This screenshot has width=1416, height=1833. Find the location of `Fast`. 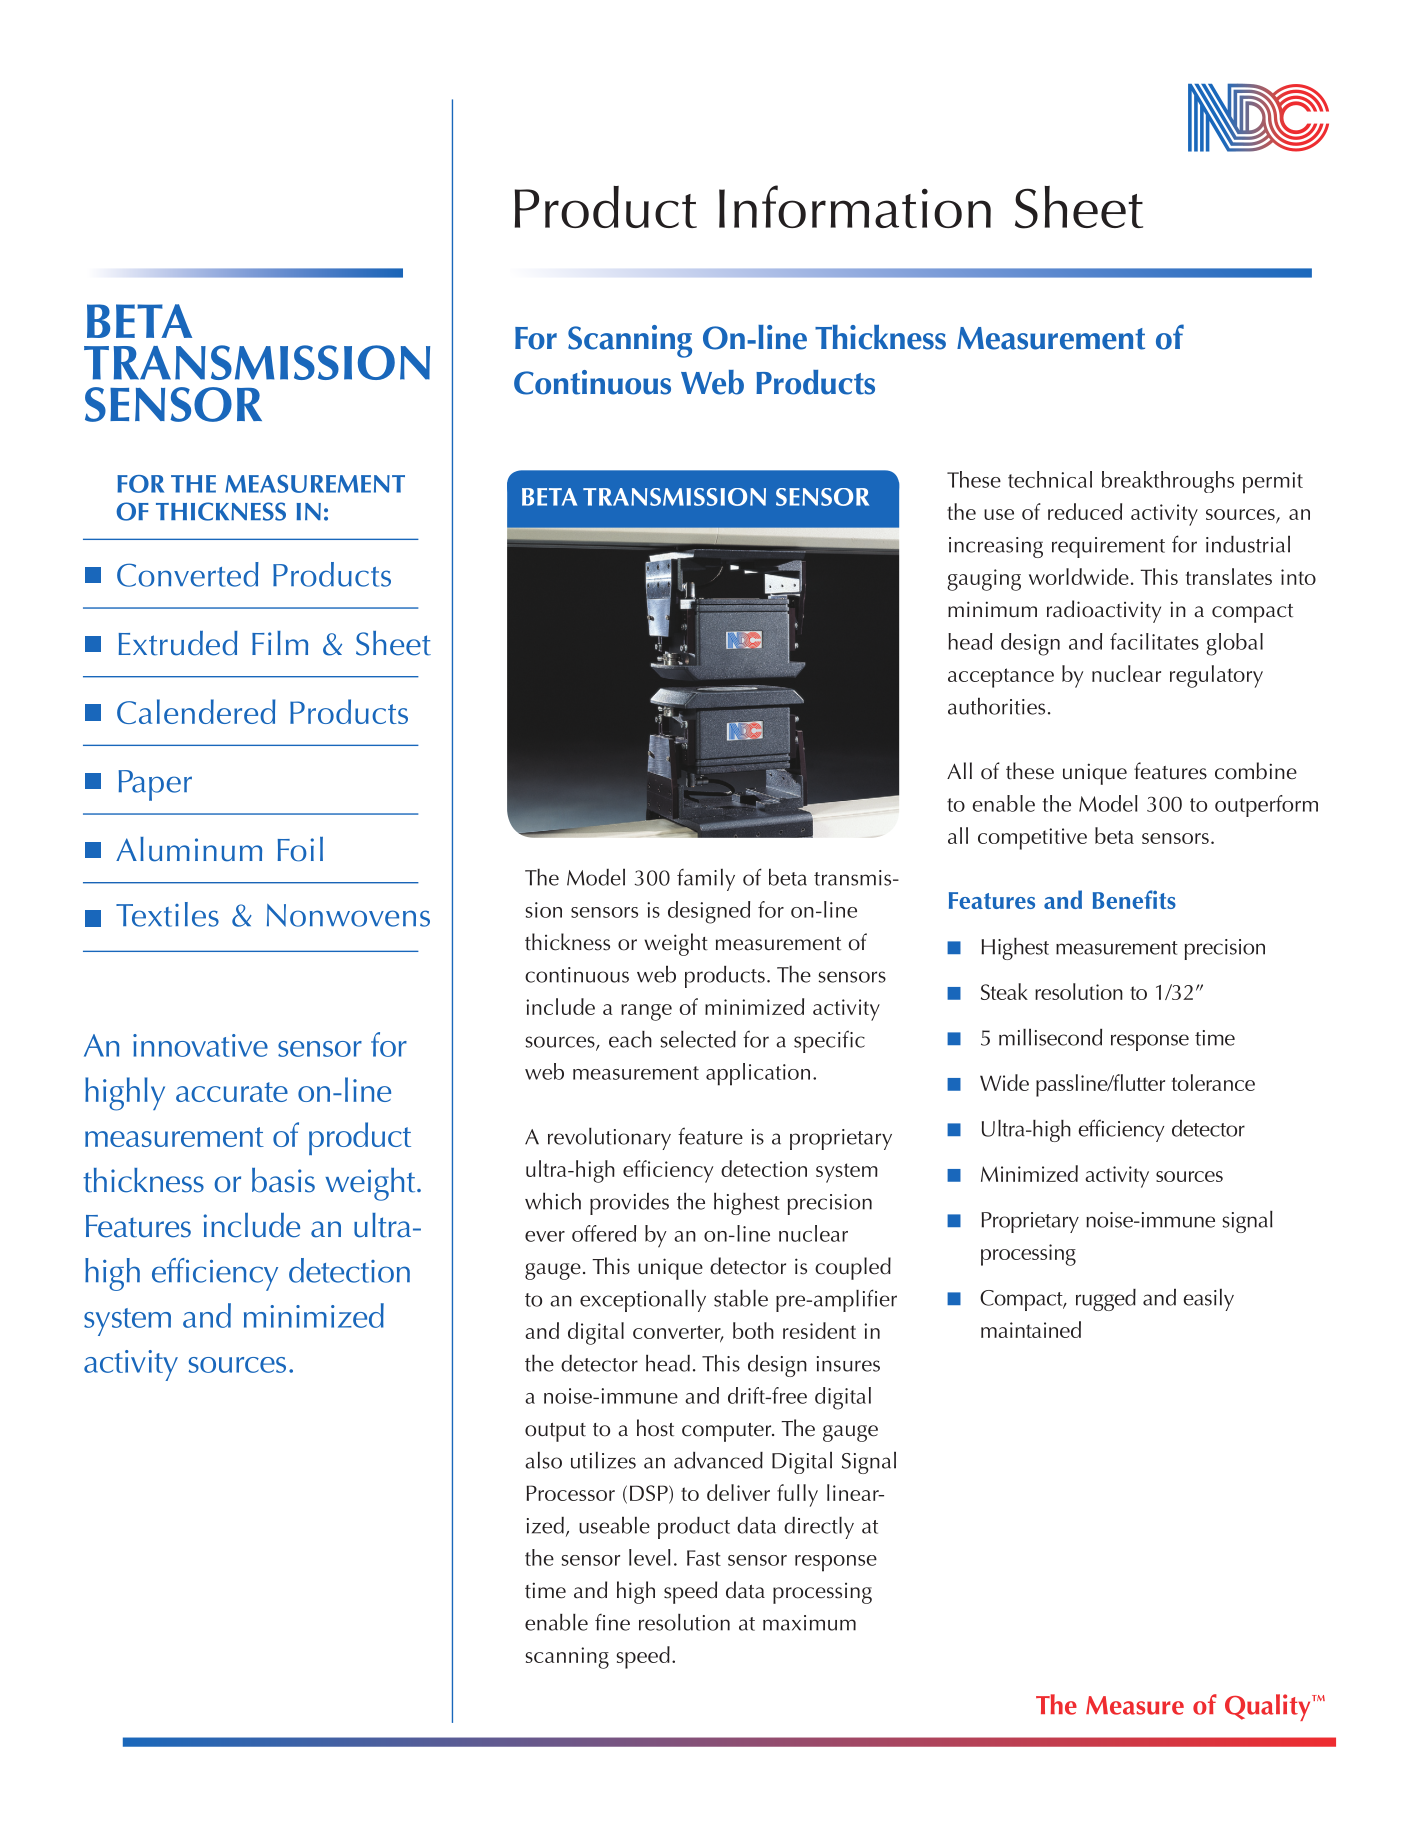

Fast is located at coordinates (704, 1558).
